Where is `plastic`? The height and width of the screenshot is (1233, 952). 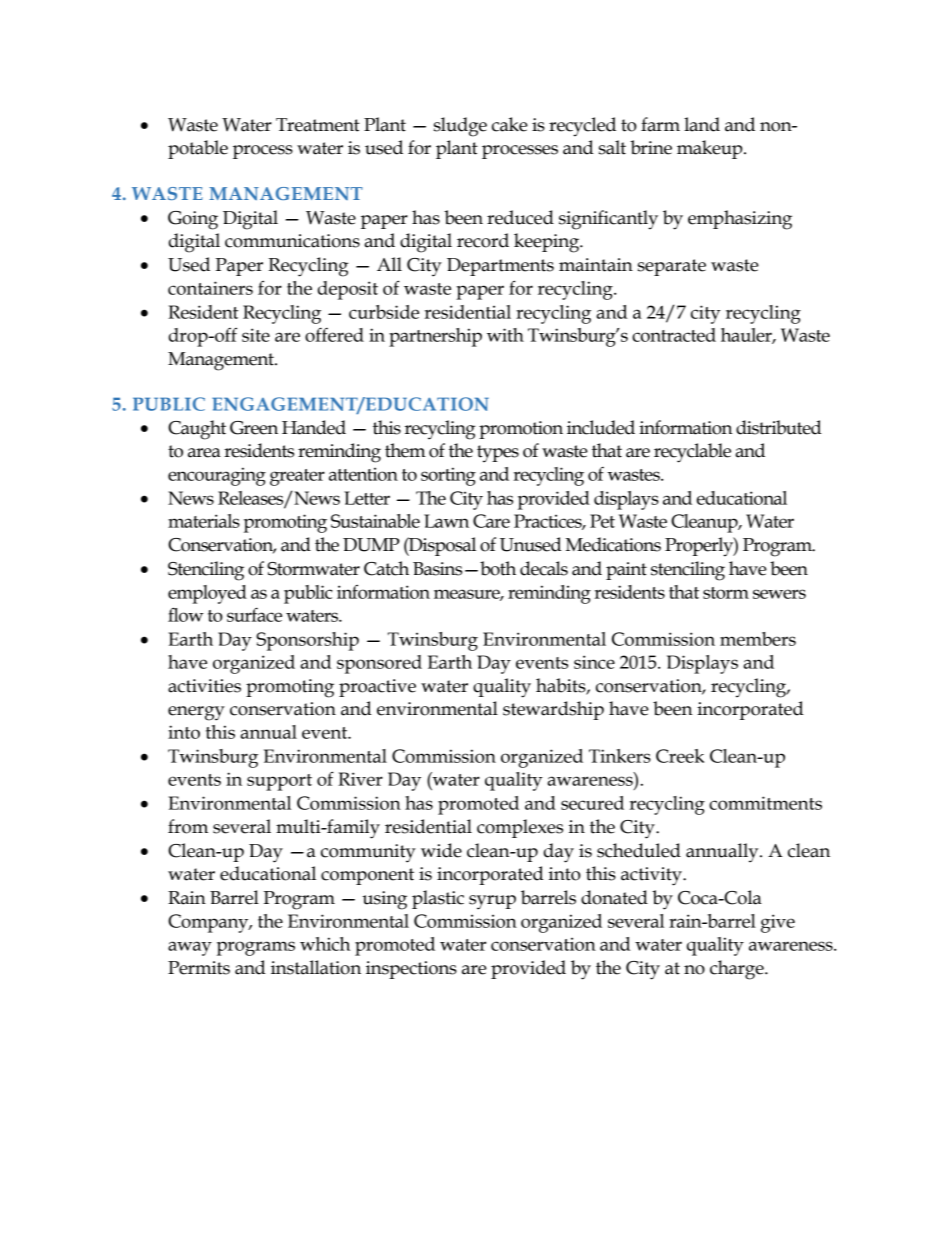
plastic is located at coordinates (438, 899).
